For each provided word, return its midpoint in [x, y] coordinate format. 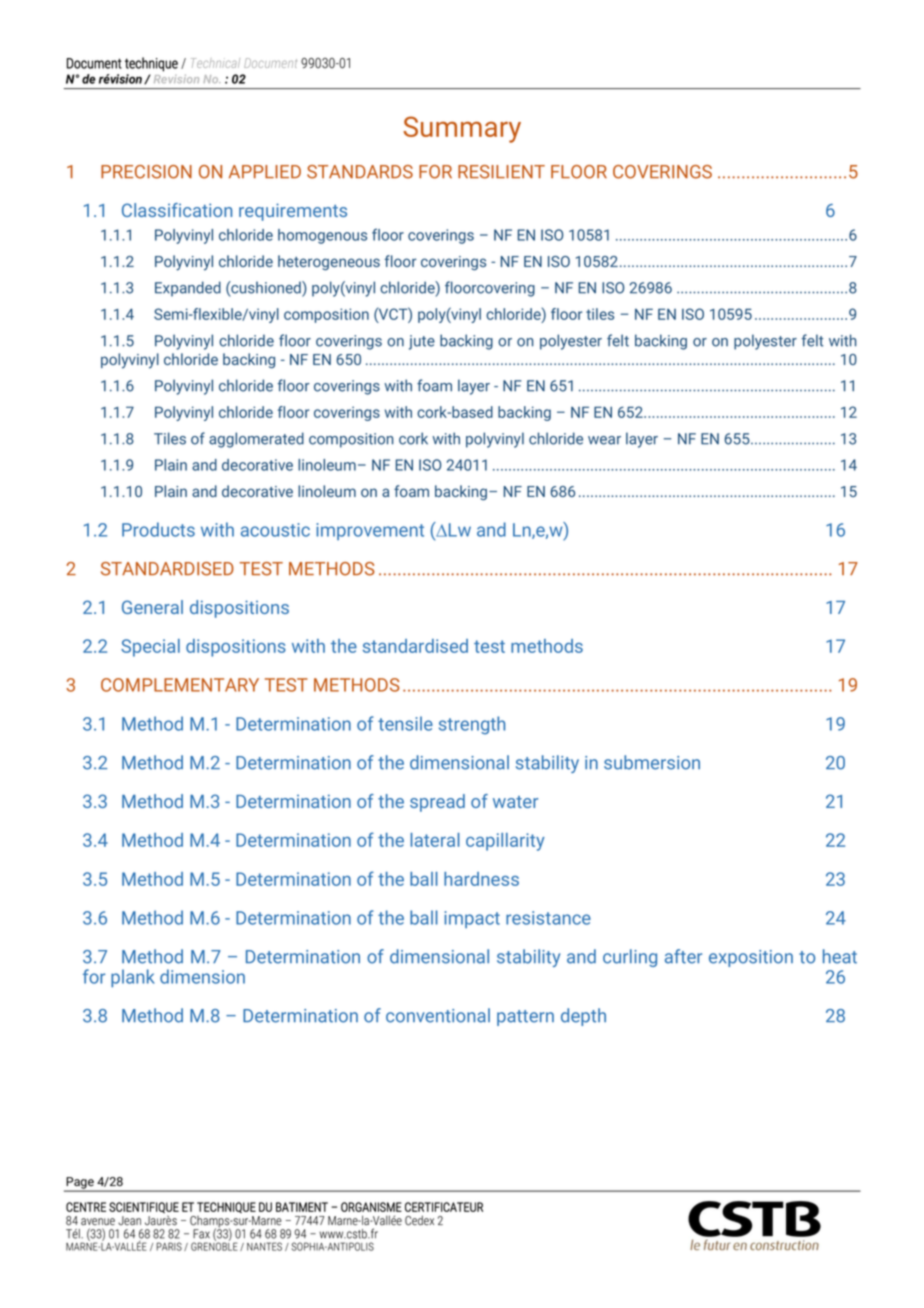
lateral [435, 840]
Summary [462, 129]
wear [604, 440]
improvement [370, 531]
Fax [201, 1234]
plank [133, 978]
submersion [652, 762]
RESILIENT [501, 172]
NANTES [264, 1246]
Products [158, 529]
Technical [215, 63]
